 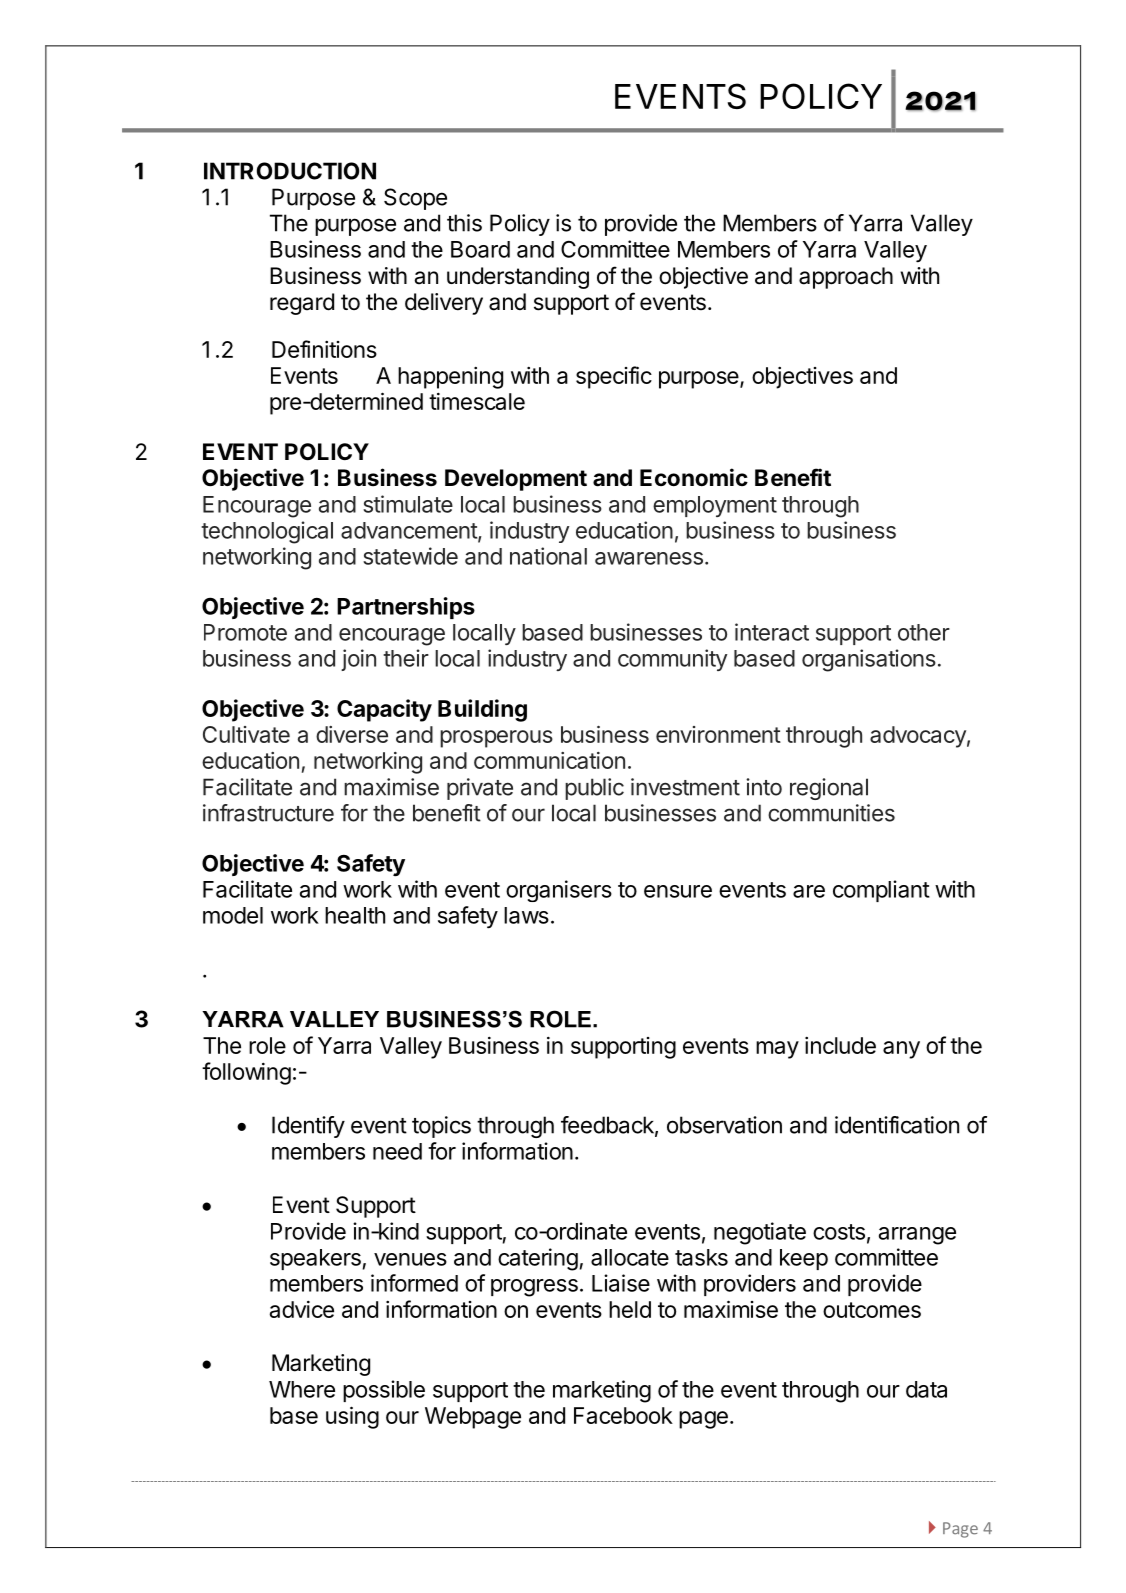 I want to click on outcomes, so click(x=872, y=1310).
